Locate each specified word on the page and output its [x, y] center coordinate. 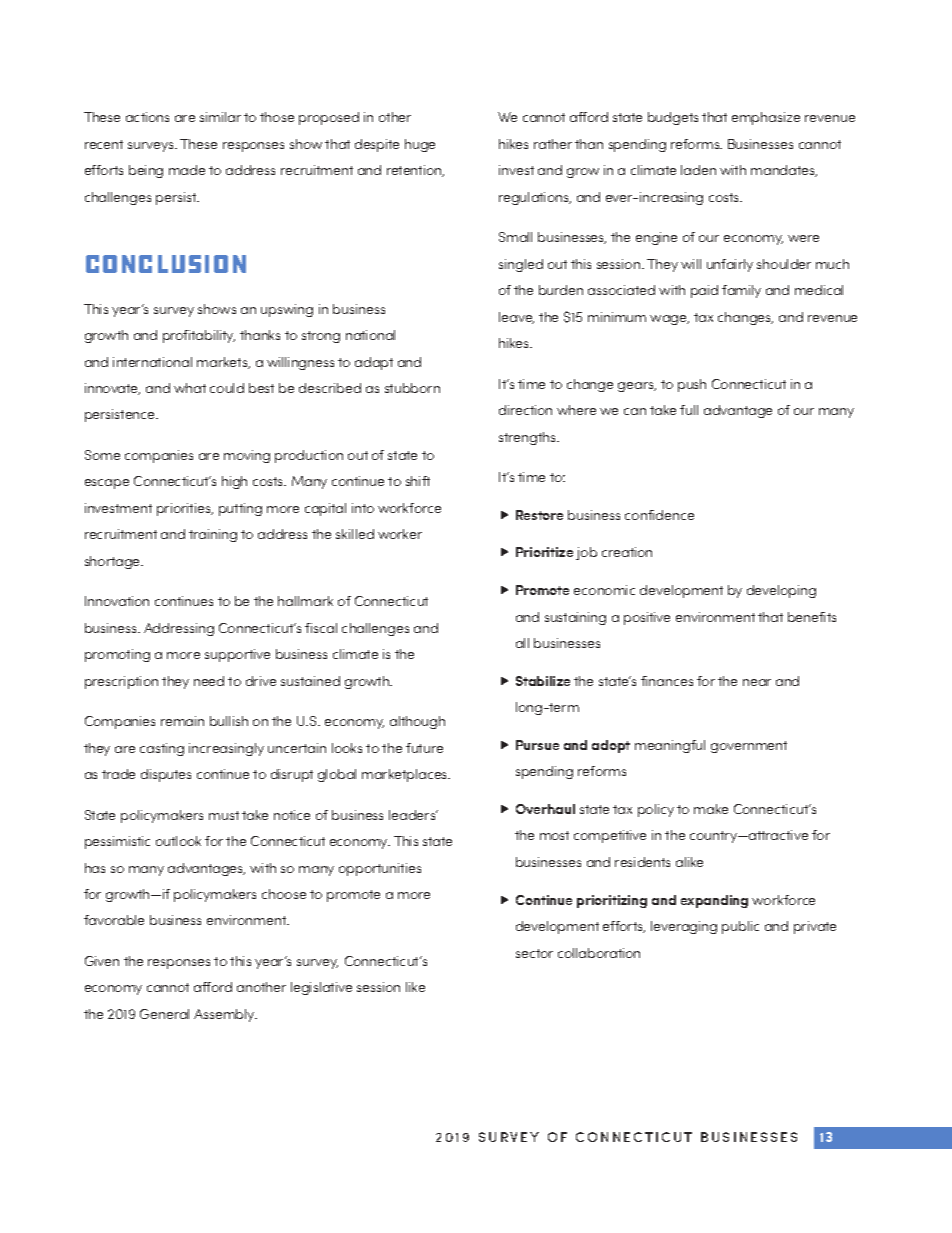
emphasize [766, 118]
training [213, 535]
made [187, 170]
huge [420, 145]
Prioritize [544, 552]
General [164, 1014]
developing [781, 591]
